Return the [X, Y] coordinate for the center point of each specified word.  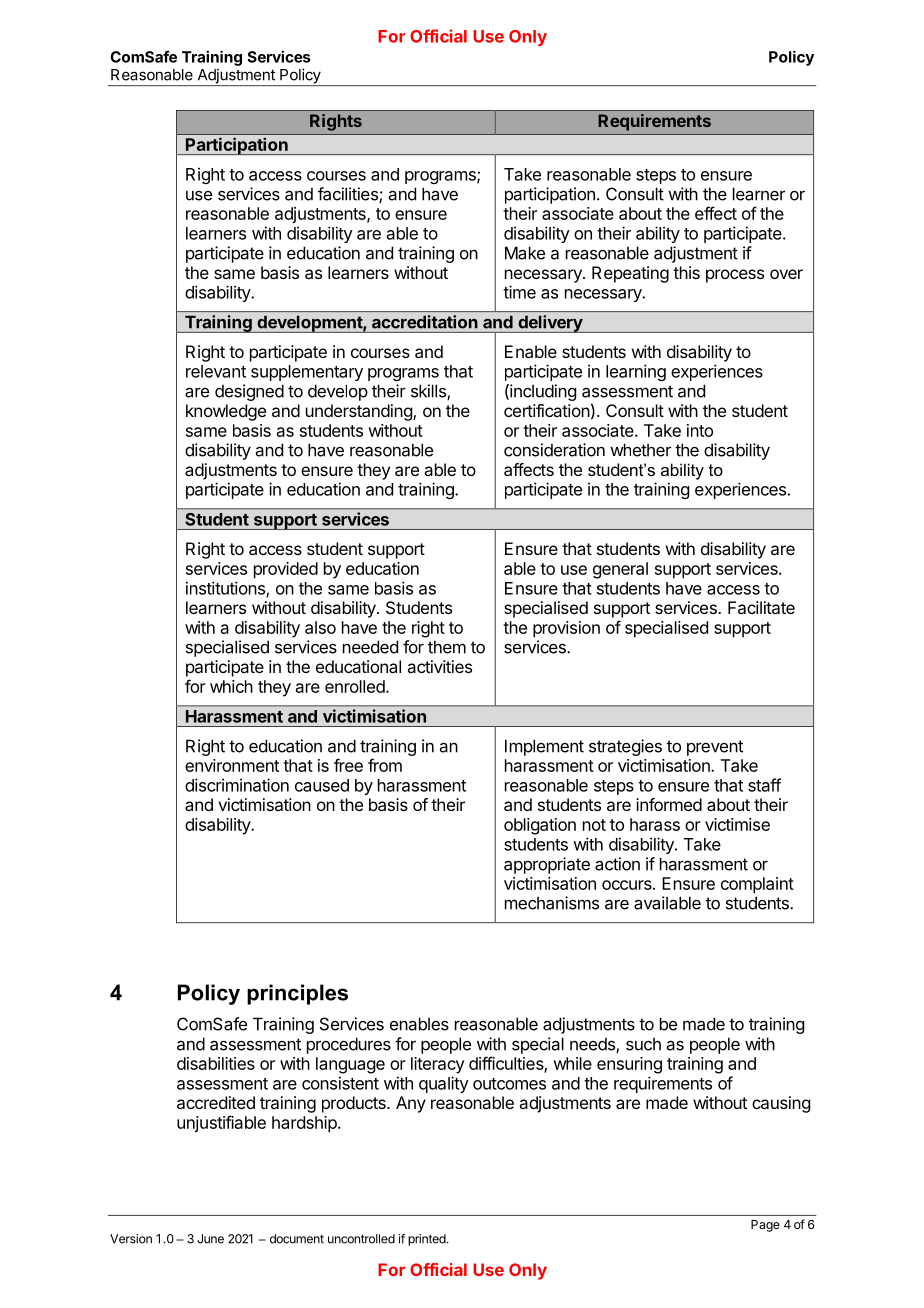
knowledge [226, 412]
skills [429, 392]
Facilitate [761, 607]
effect [716, 213]
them [447, 647]
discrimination [237, 785]
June [210, 1239]
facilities [349, 195]
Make [525, 253]
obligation [540, 826]
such [643, 1044]
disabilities [216, 1063]
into [700, 430]
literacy [438, 1065]
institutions [226, 589]
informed [669, 804]
